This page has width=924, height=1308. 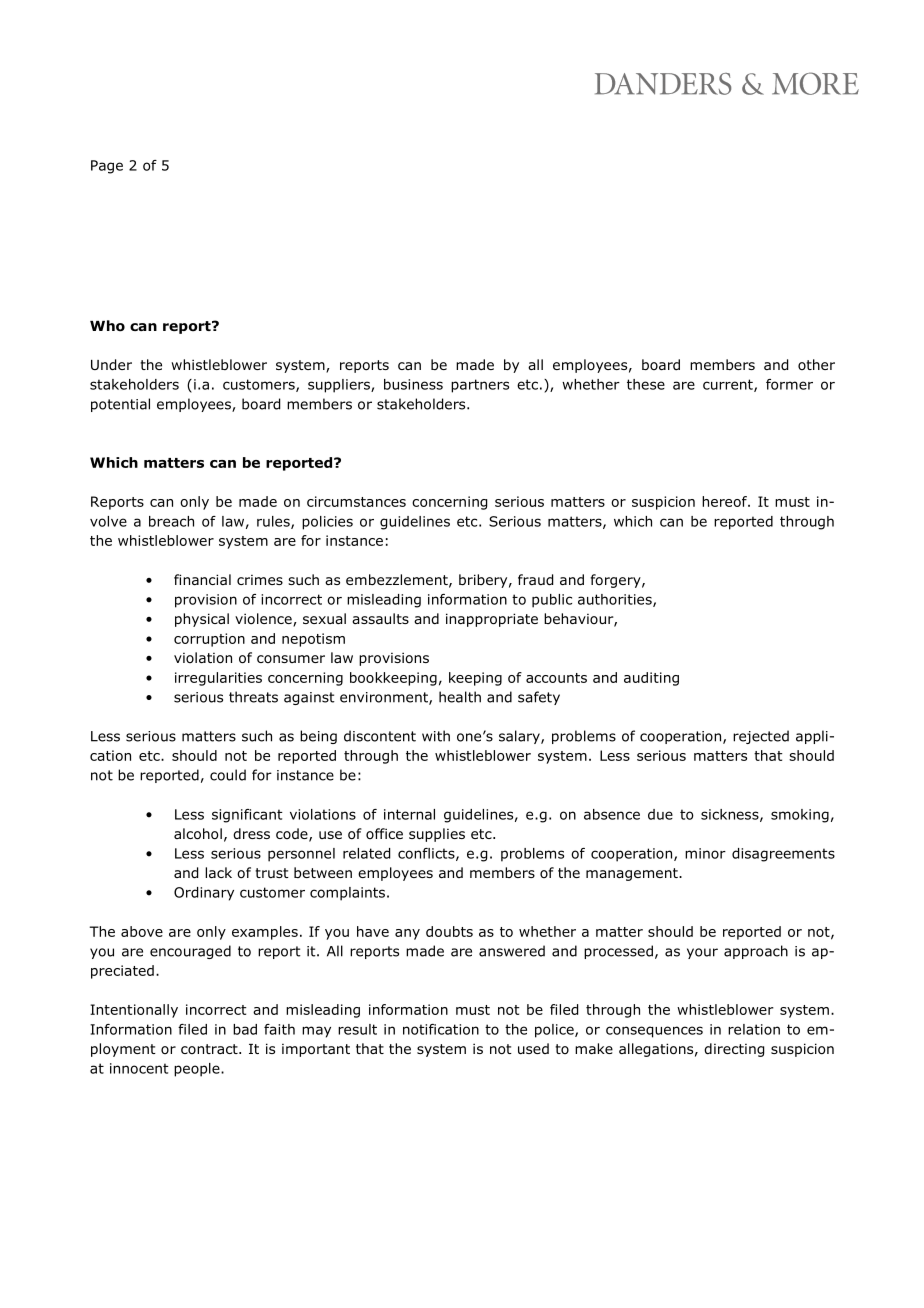 What do you see at coordinates (210, 1049) in the page?
I see `contract` at bounding box center [210, 1049].
